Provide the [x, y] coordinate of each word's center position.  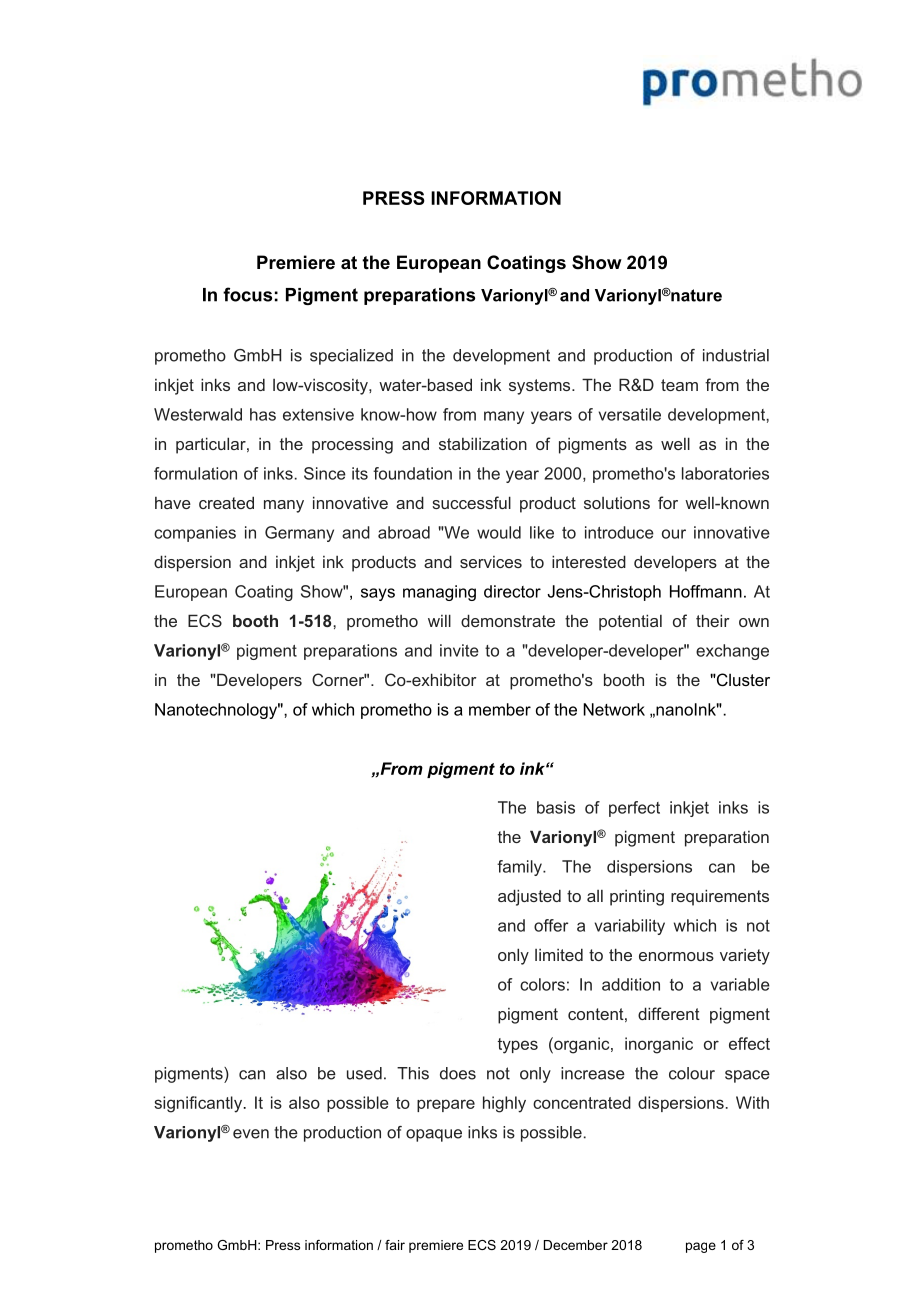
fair [395, 1245]
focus [247, 294]
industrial [736, 355]
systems [541, 387]
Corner [339, 679]
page [701, 1247]
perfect [634, 809]
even [251, 1134]
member [500, 709]
